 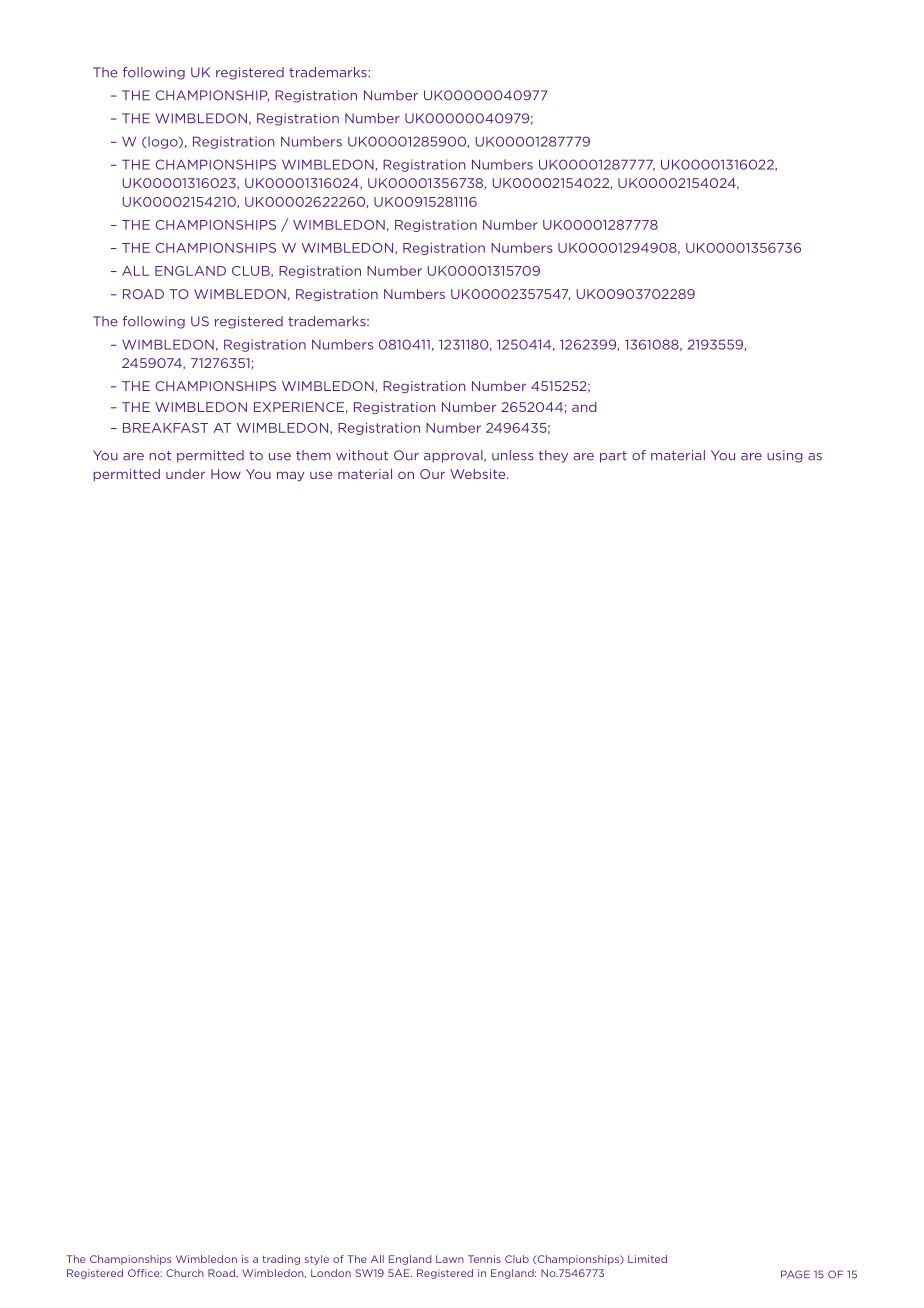 What do you see at coordinates (164, 142) in the screenshot?
I see `logo` at bounding box center [164, 142].
